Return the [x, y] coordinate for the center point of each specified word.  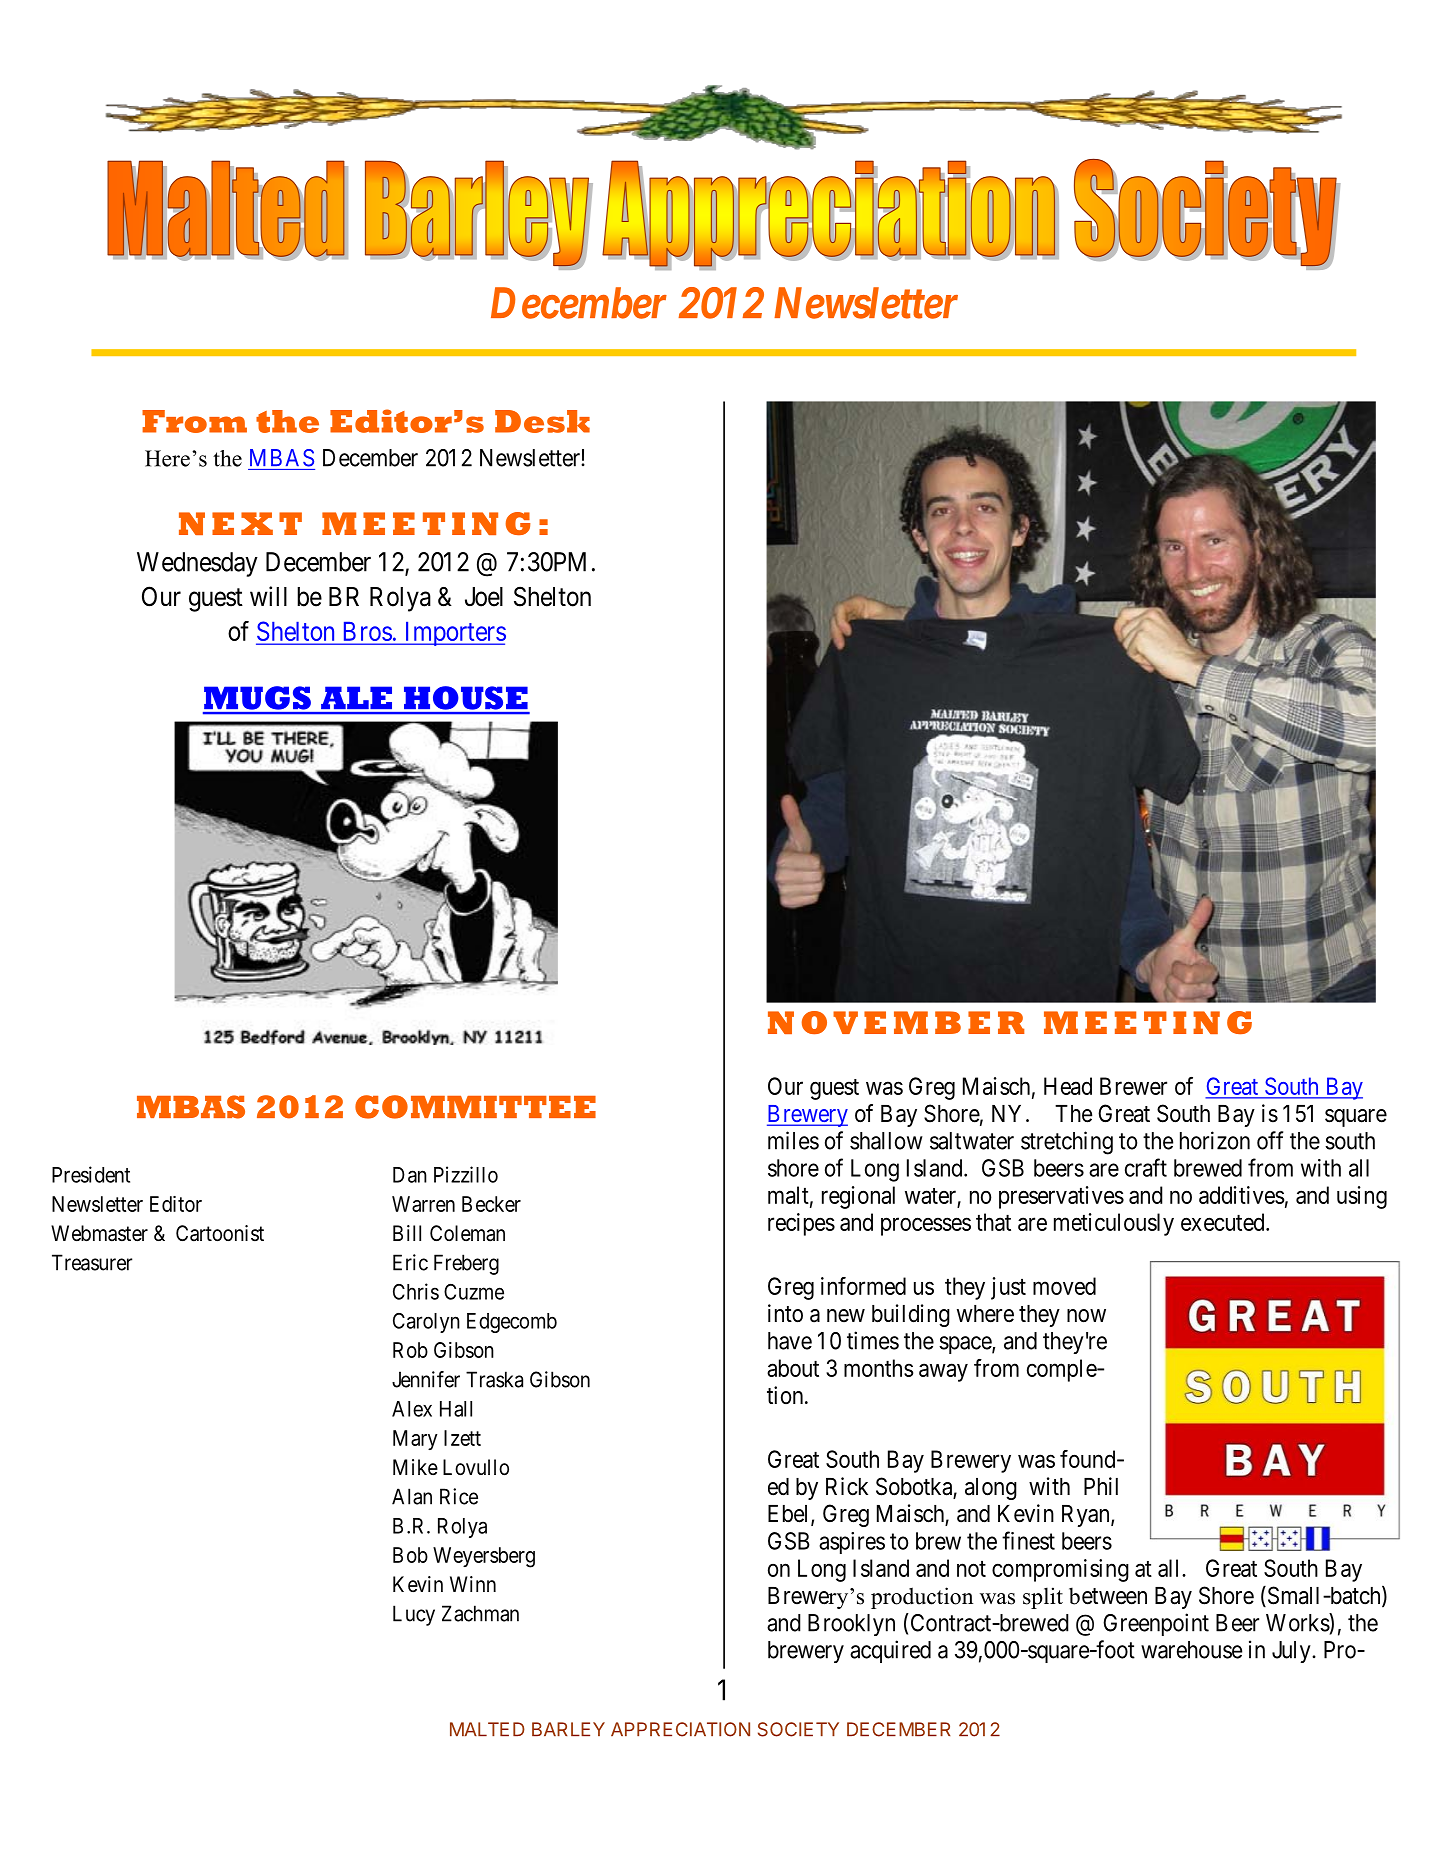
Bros [368, 631]
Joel [484, 597]
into [785, 1313]
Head [1068, 1086]
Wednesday [197, 564]
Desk [542, 421]
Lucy [414, 1615]
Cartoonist [220, 1233]
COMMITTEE [475, 1107]
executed [1224, 1222]
